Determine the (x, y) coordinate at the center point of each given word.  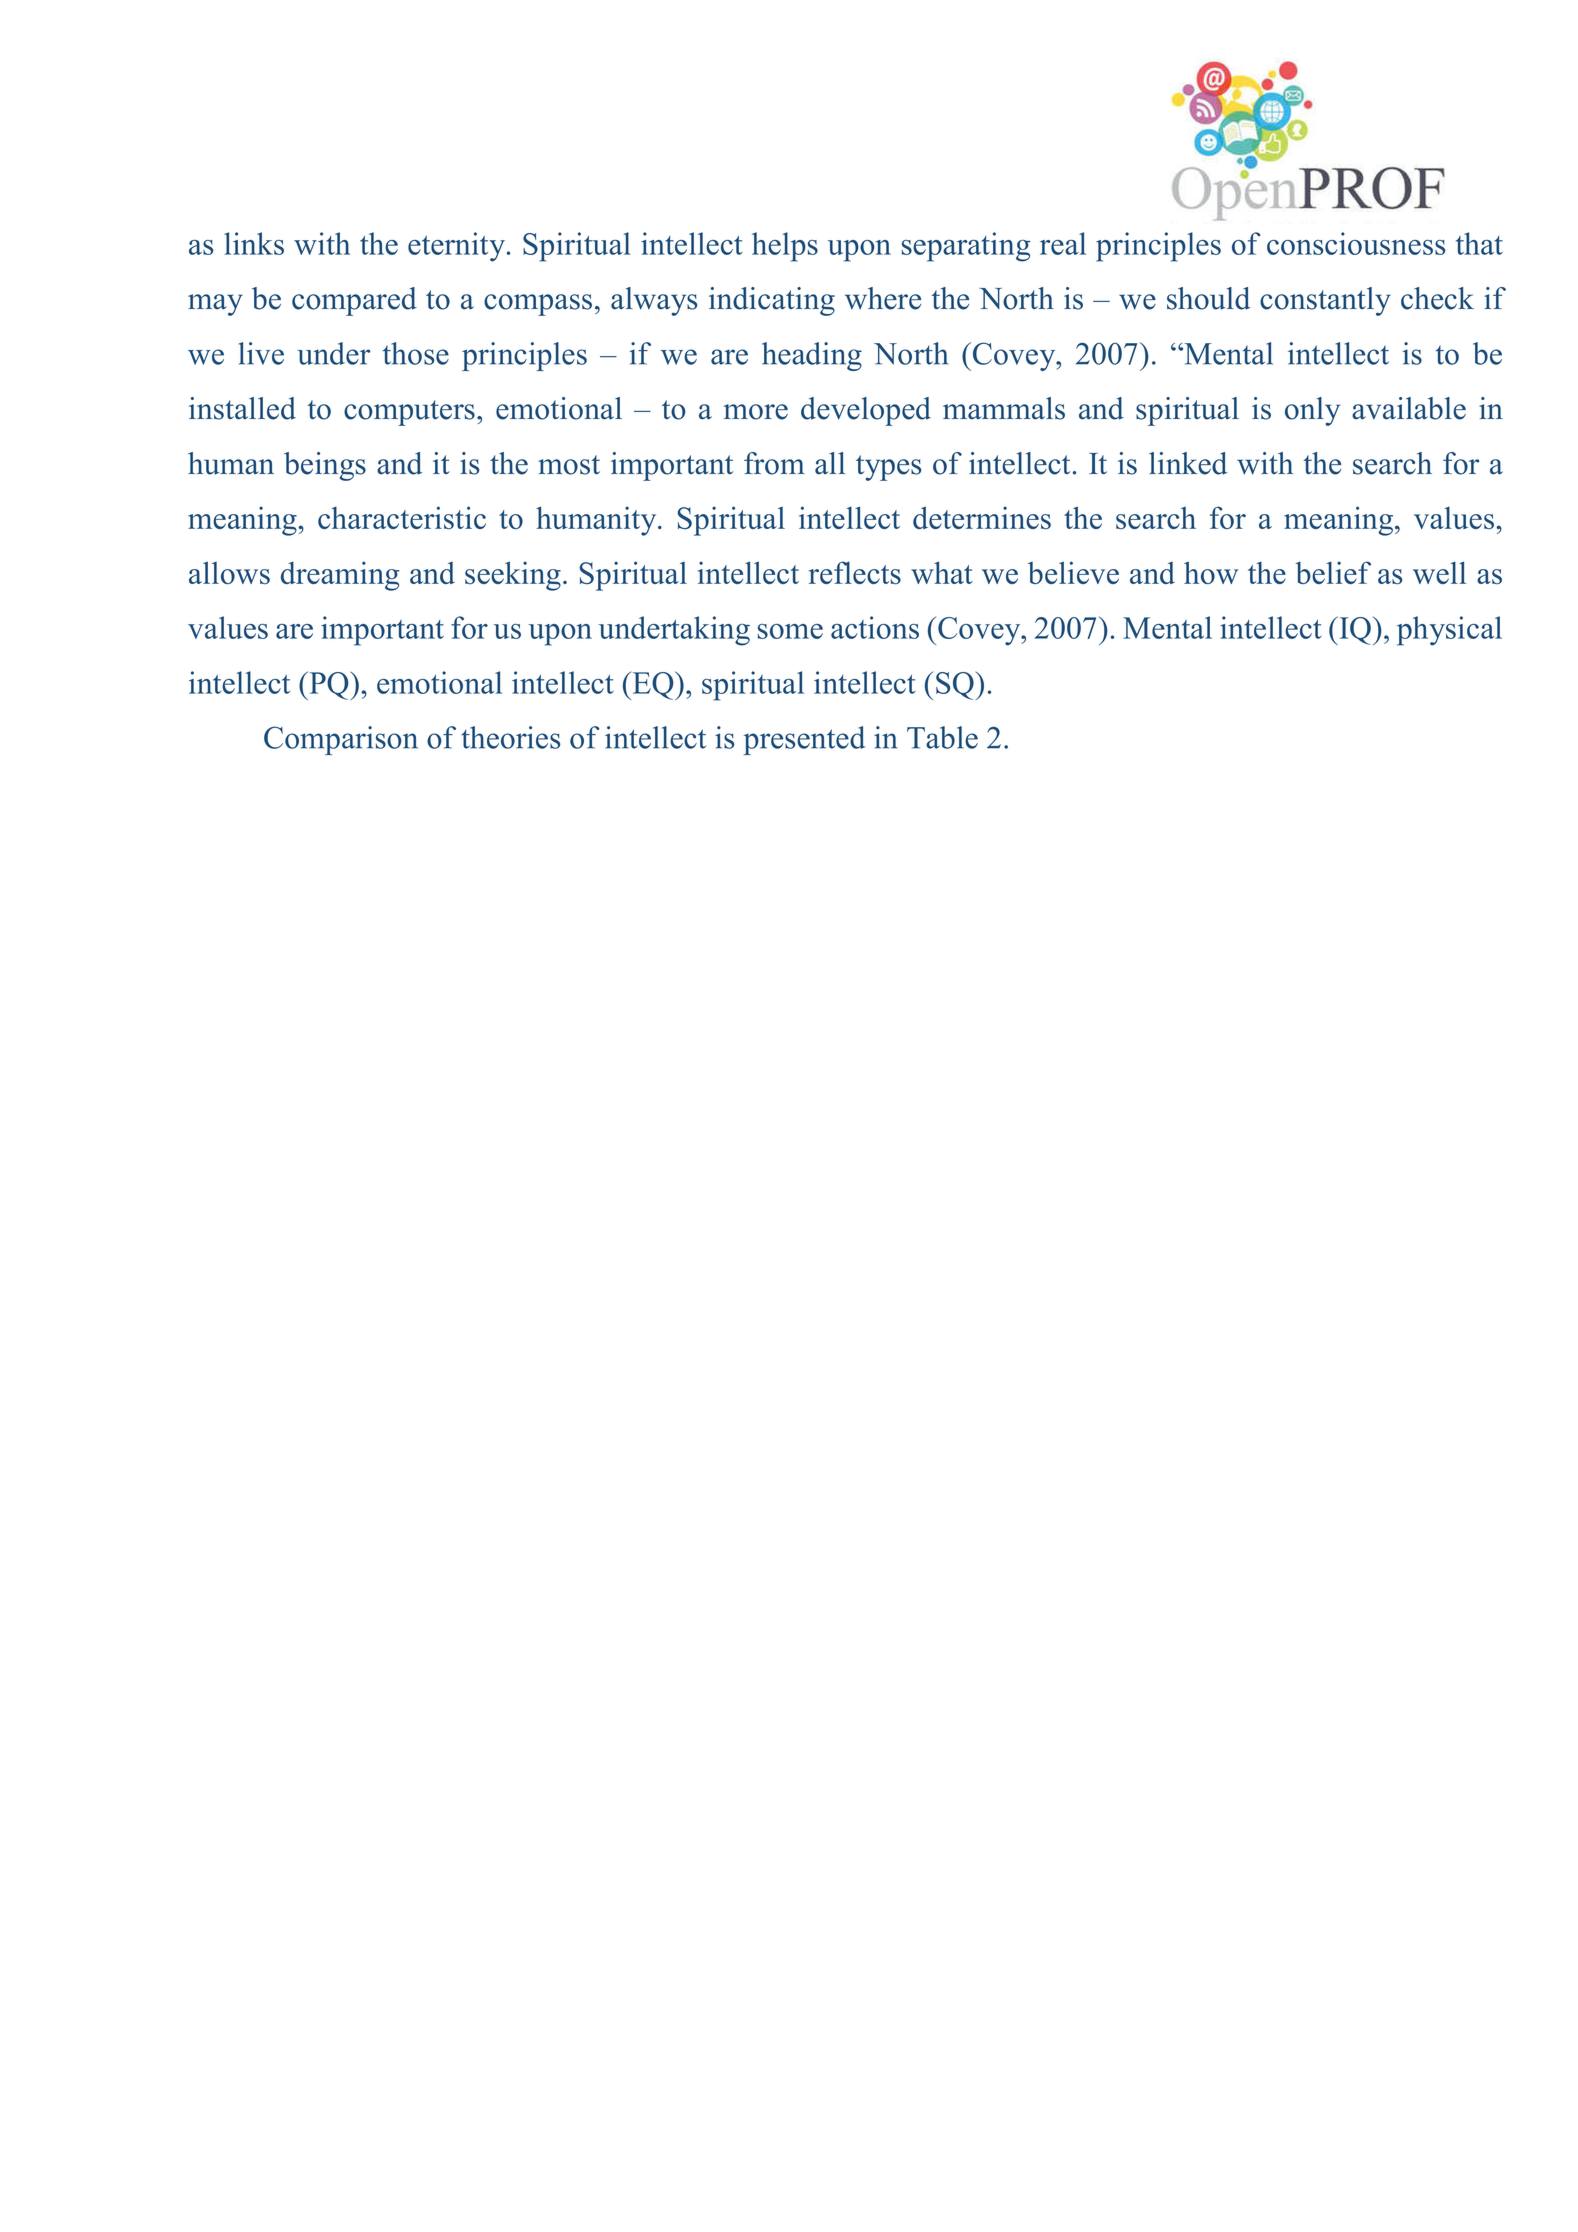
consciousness (1356, 243)
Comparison (341, 740)
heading (812, 356)
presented (804, 740)
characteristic (402, 517)
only (1312, 411)
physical (1449, 631)
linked (1188, 463)
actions (875, 627)
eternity (456, 247)
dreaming (340, 576)
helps (785, 247)
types (888, 468)
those (416, 353)
